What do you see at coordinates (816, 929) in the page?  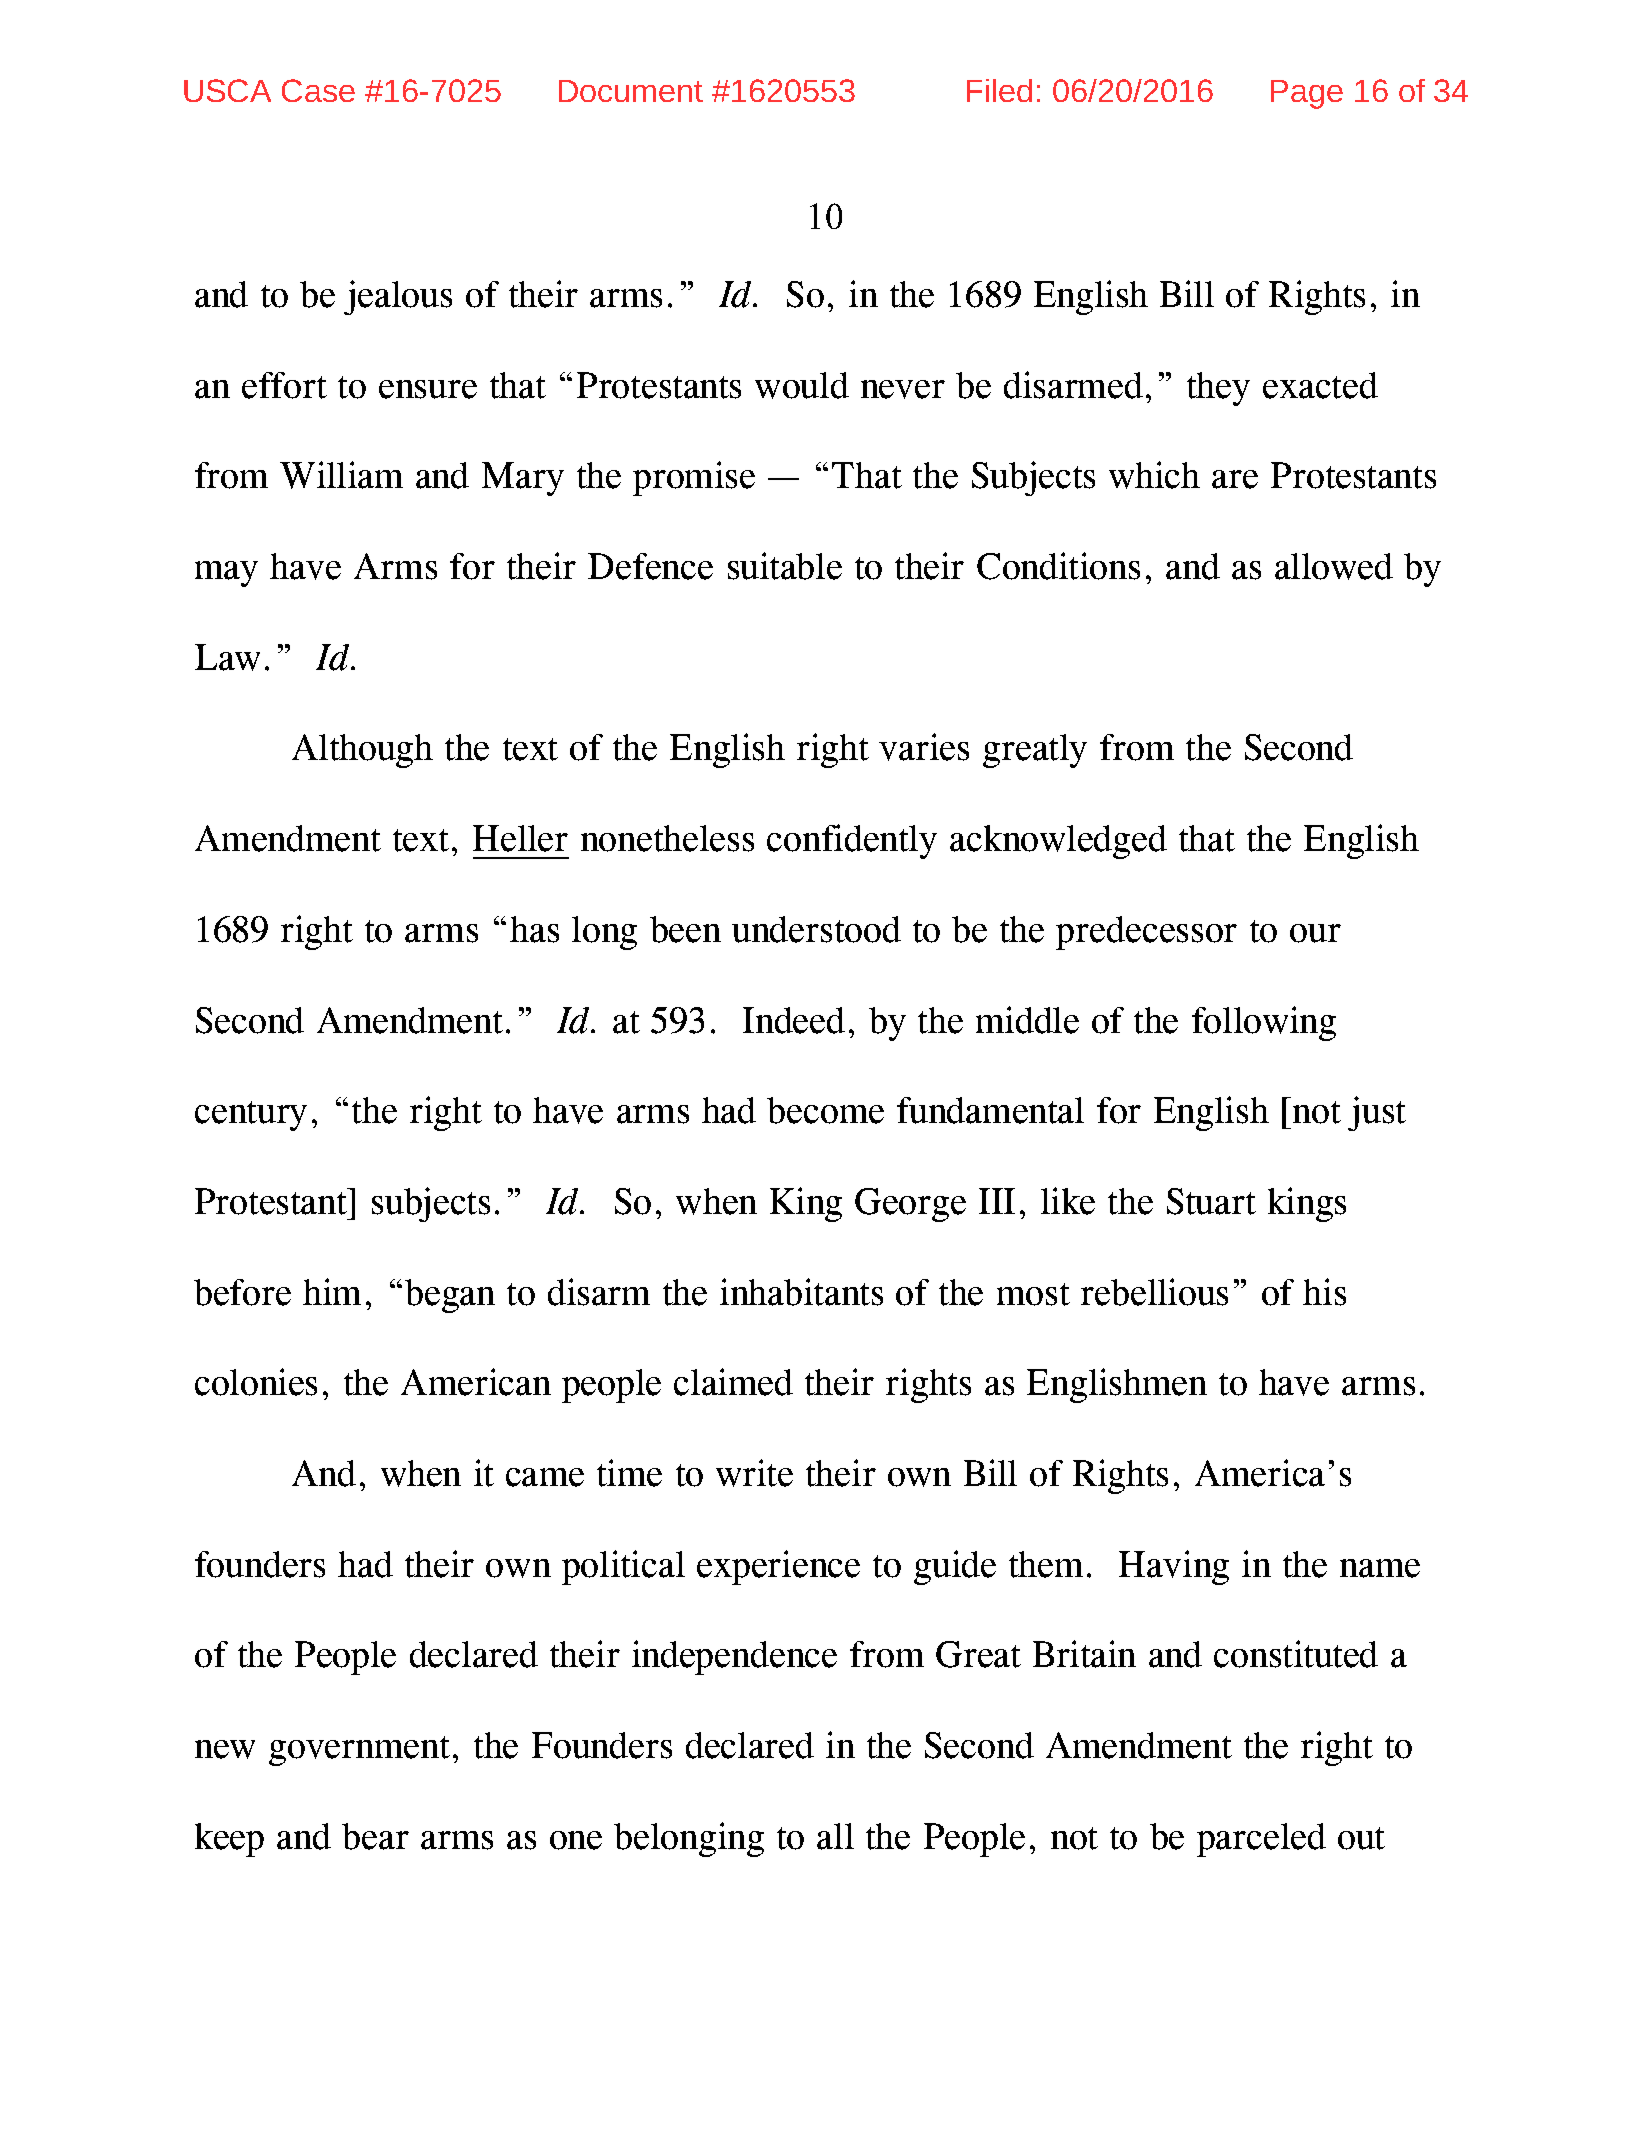 I see `understood` at bounding box center [816, 929].
